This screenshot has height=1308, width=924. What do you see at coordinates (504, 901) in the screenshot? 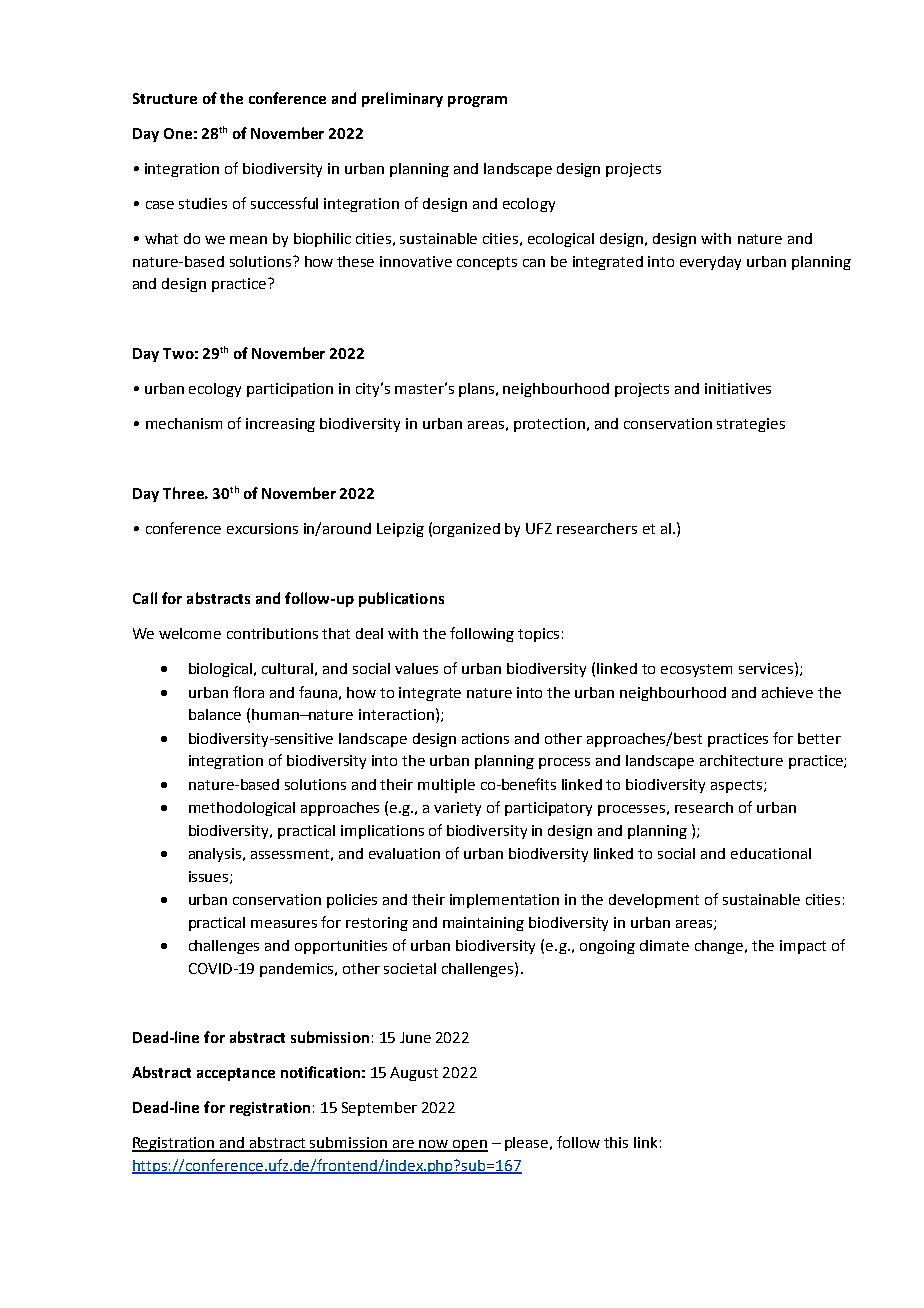
I see `implementation` at bounding box center [504, 901].
